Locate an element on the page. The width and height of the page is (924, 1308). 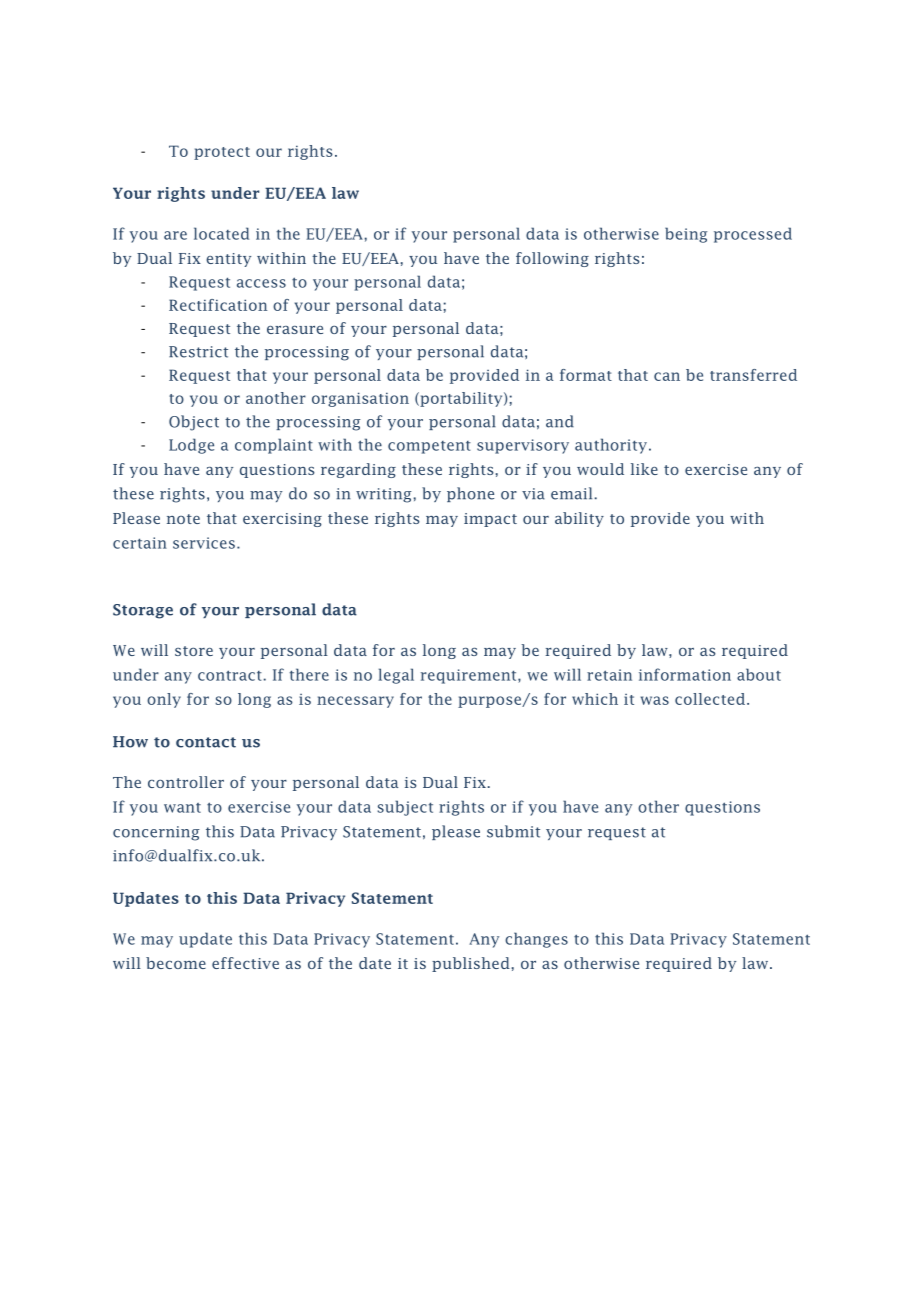
published is located at coordinates (471, 964).
